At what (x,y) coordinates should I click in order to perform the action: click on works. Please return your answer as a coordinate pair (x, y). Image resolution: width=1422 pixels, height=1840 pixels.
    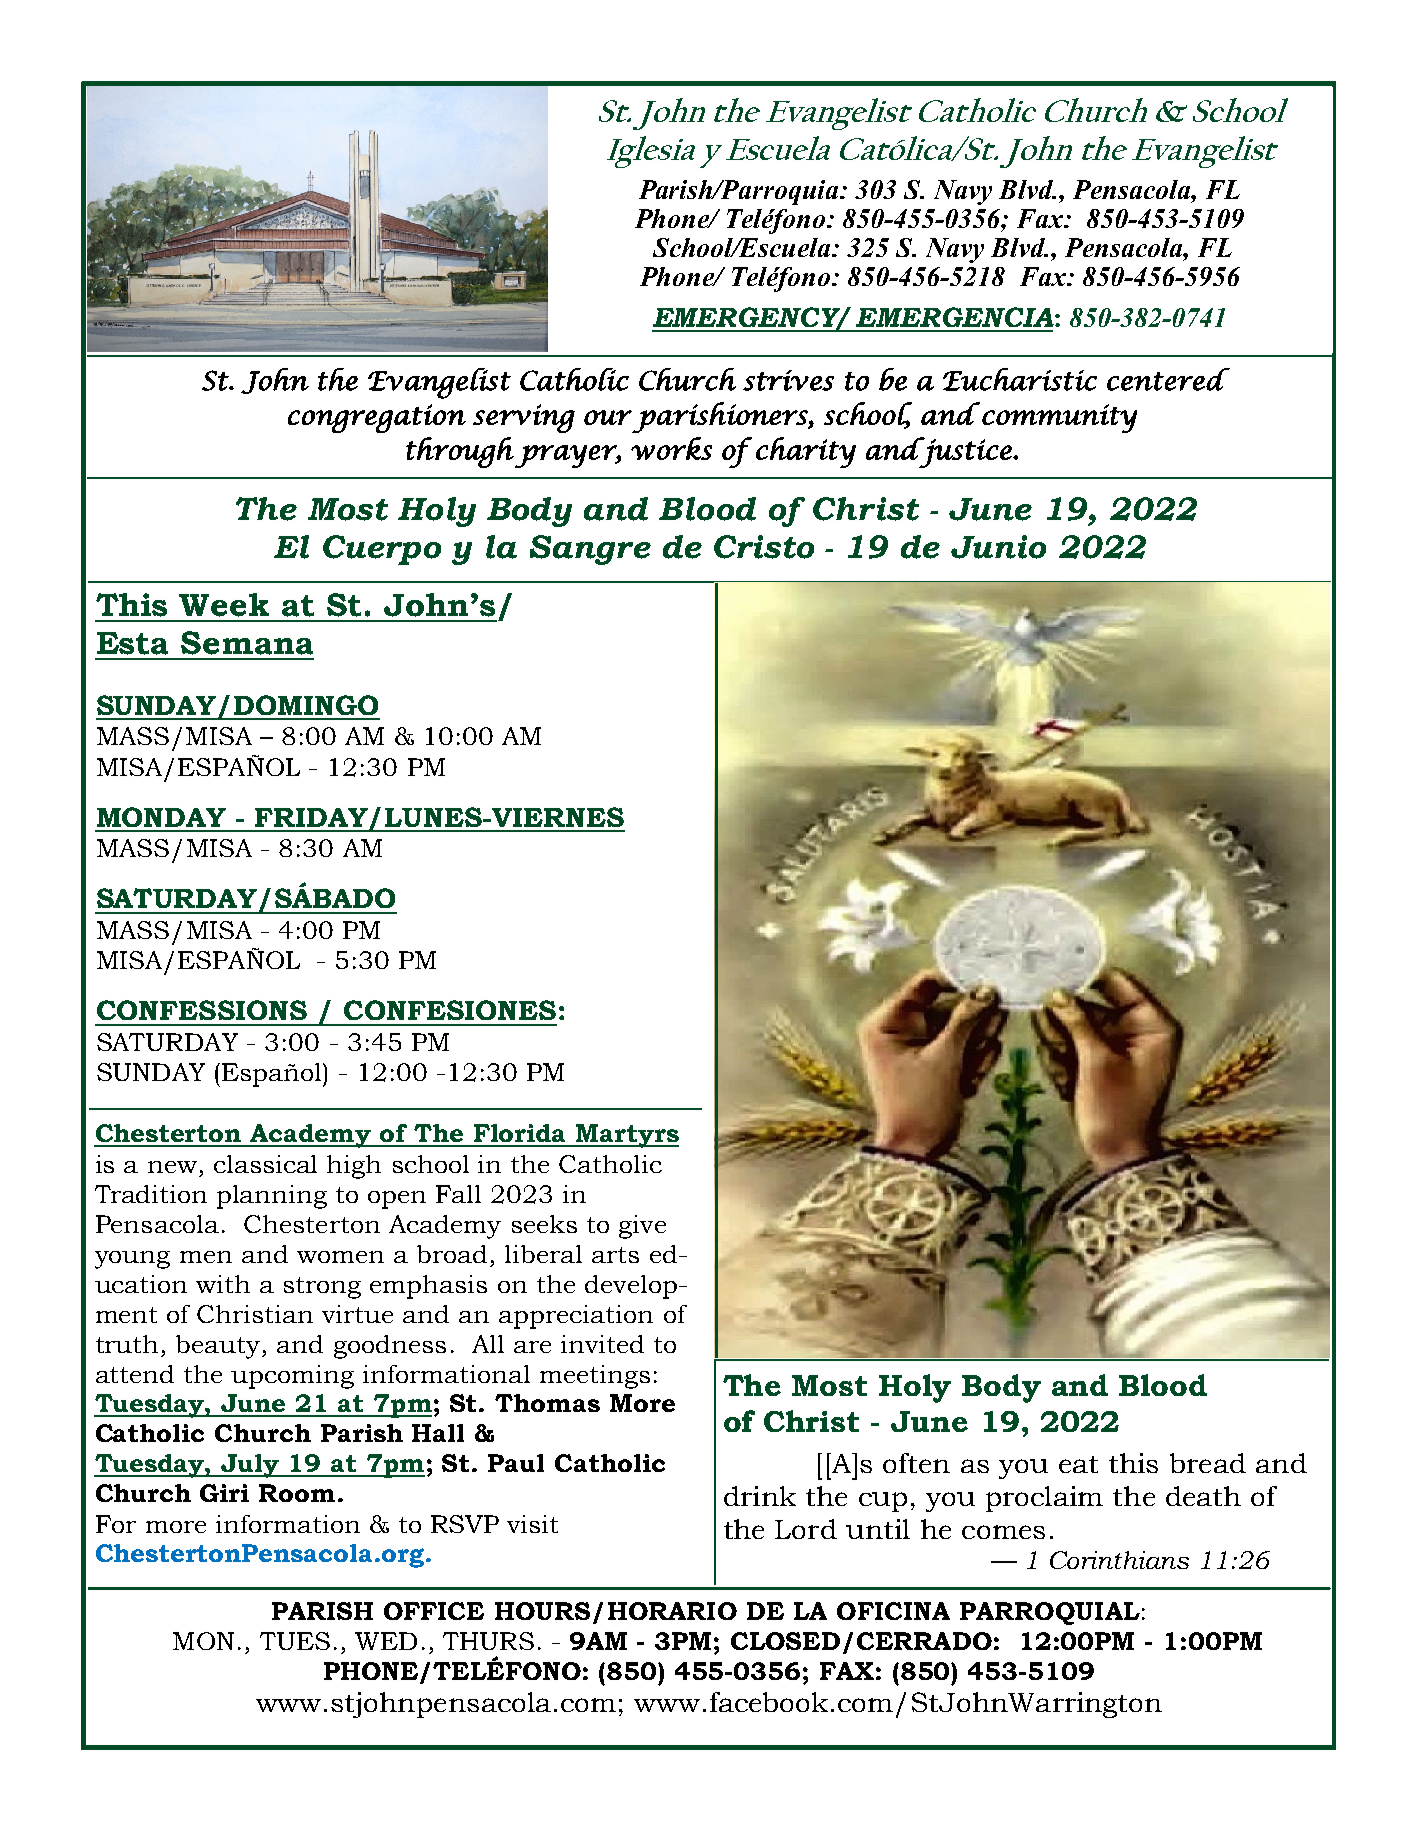
    Looking at the image, I should click on (671, 448).
